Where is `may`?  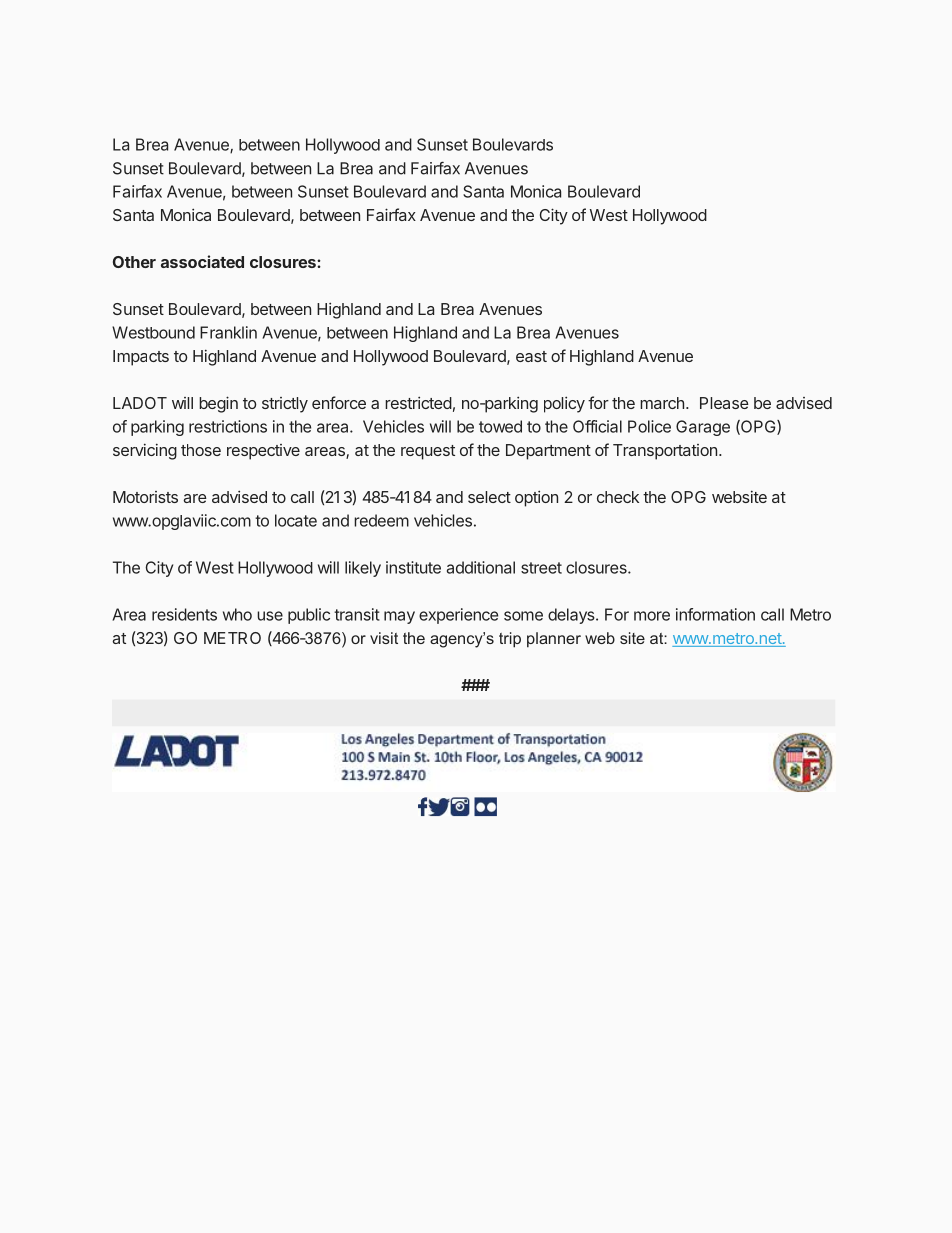 may is located at coordinates (399, 617).
